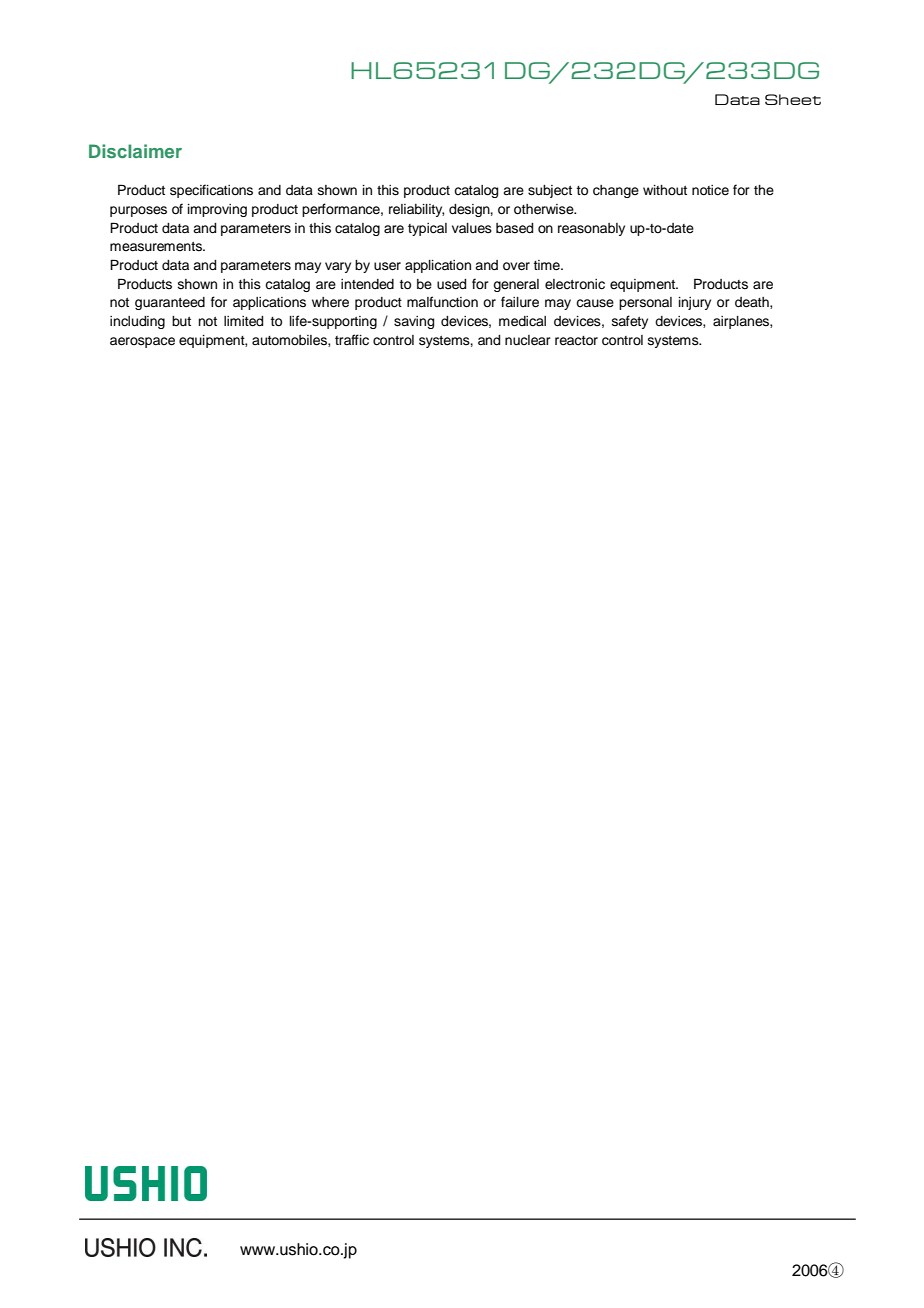  What do you see at coordinates (451, 284) in the document?
I see `used` at bounding box center [451, 284].
